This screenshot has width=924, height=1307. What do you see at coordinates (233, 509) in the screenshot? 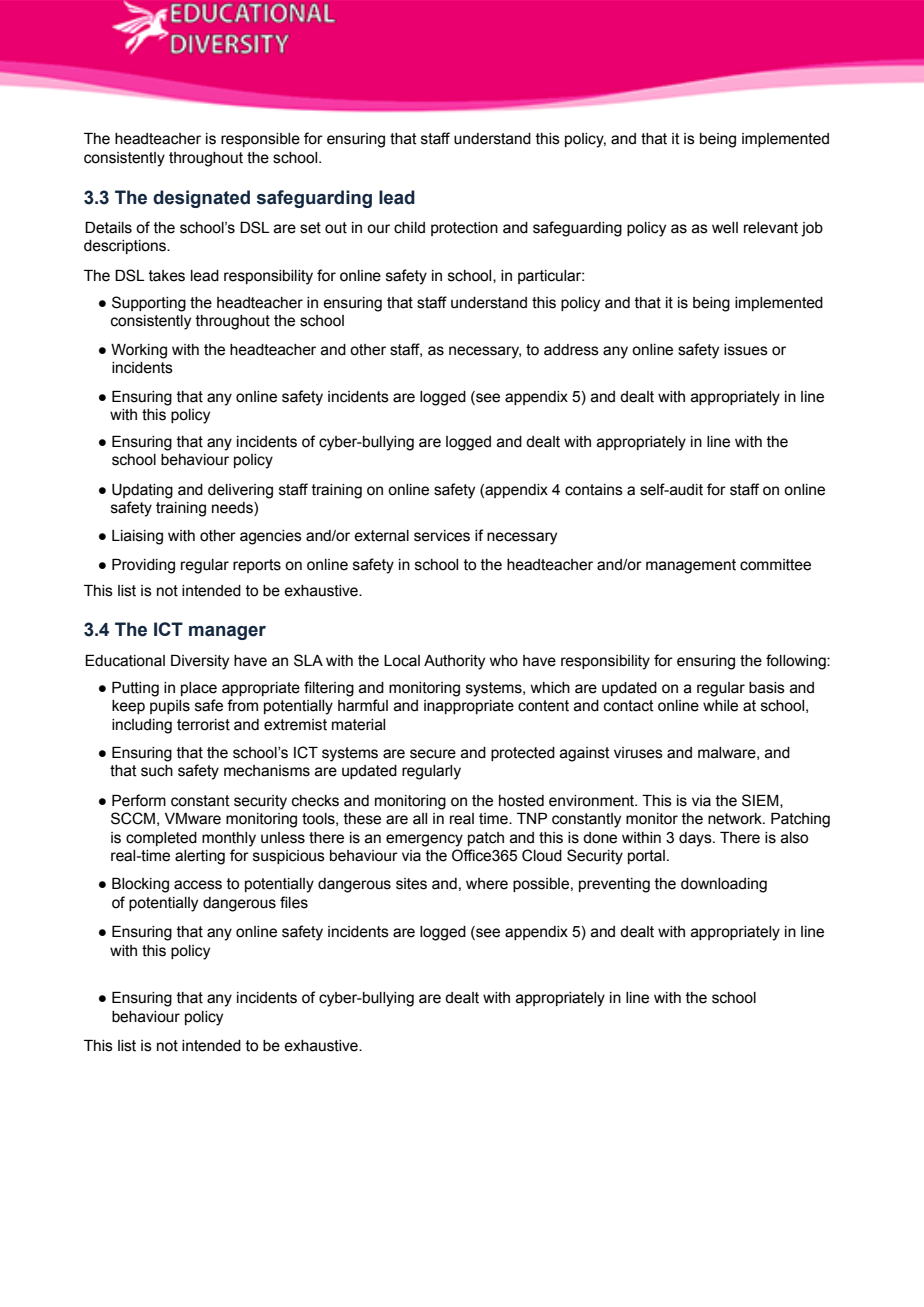
I see `needs` at bounding box center [233, 509].
